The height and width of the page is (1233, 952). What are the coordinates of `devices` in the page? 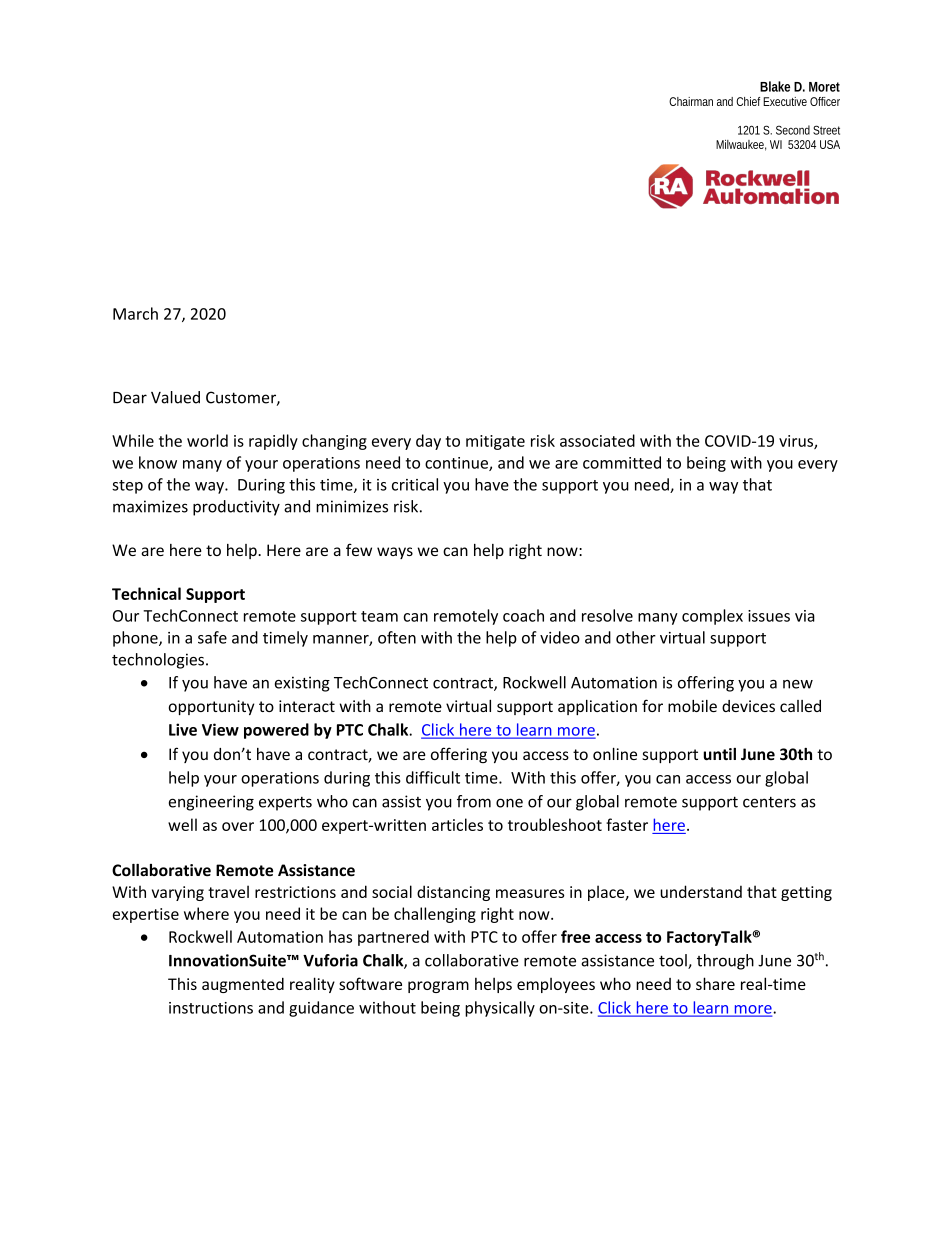 It's located at (748, 706).
